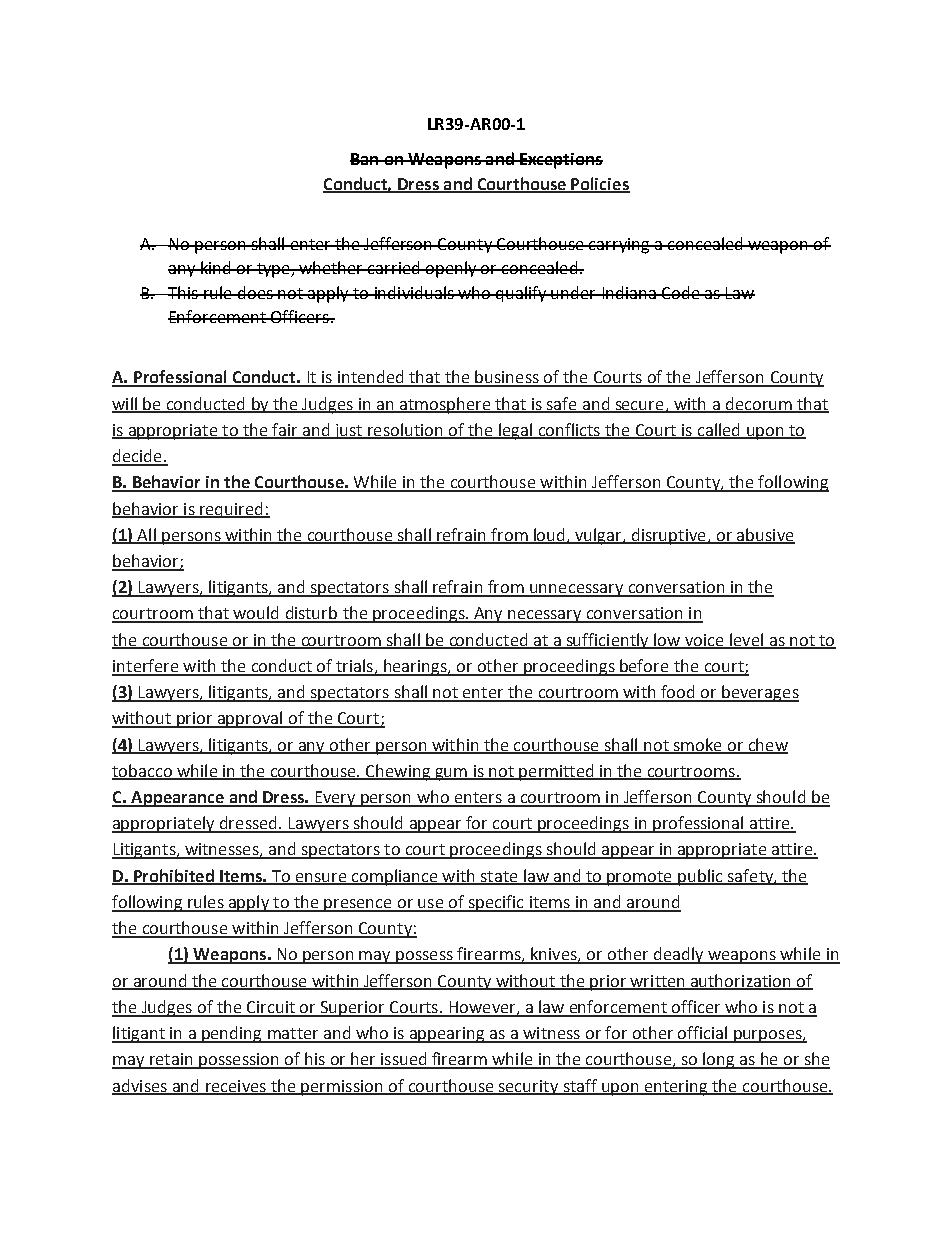 The height and width of the screenshot is (1233, 952). I want to click on issued, so click(404, 1060).
